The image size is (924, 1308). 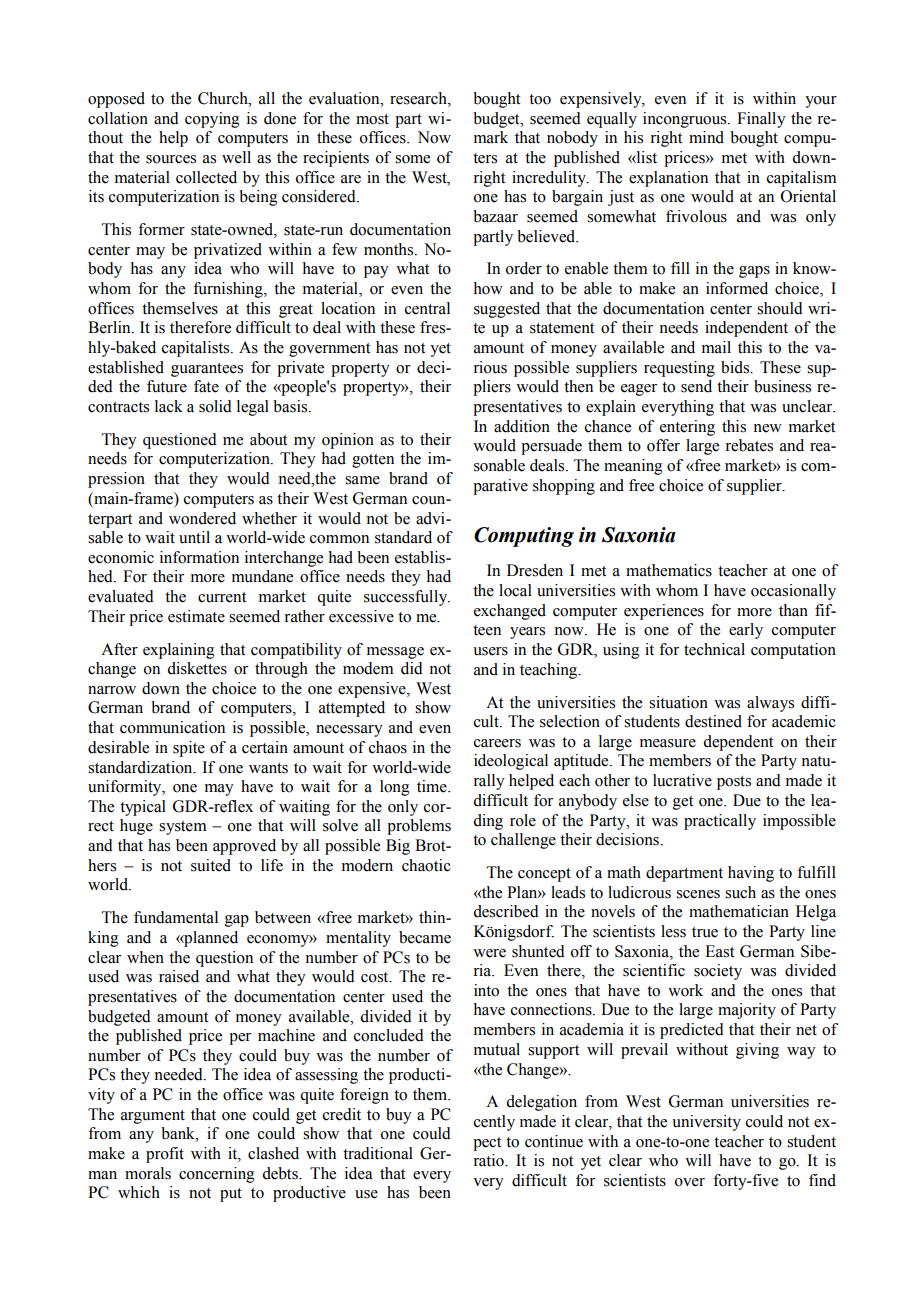 What do you see at coordinates (372, 119) in the screenshot?
I see `most` at bounding box center [372, 119].
